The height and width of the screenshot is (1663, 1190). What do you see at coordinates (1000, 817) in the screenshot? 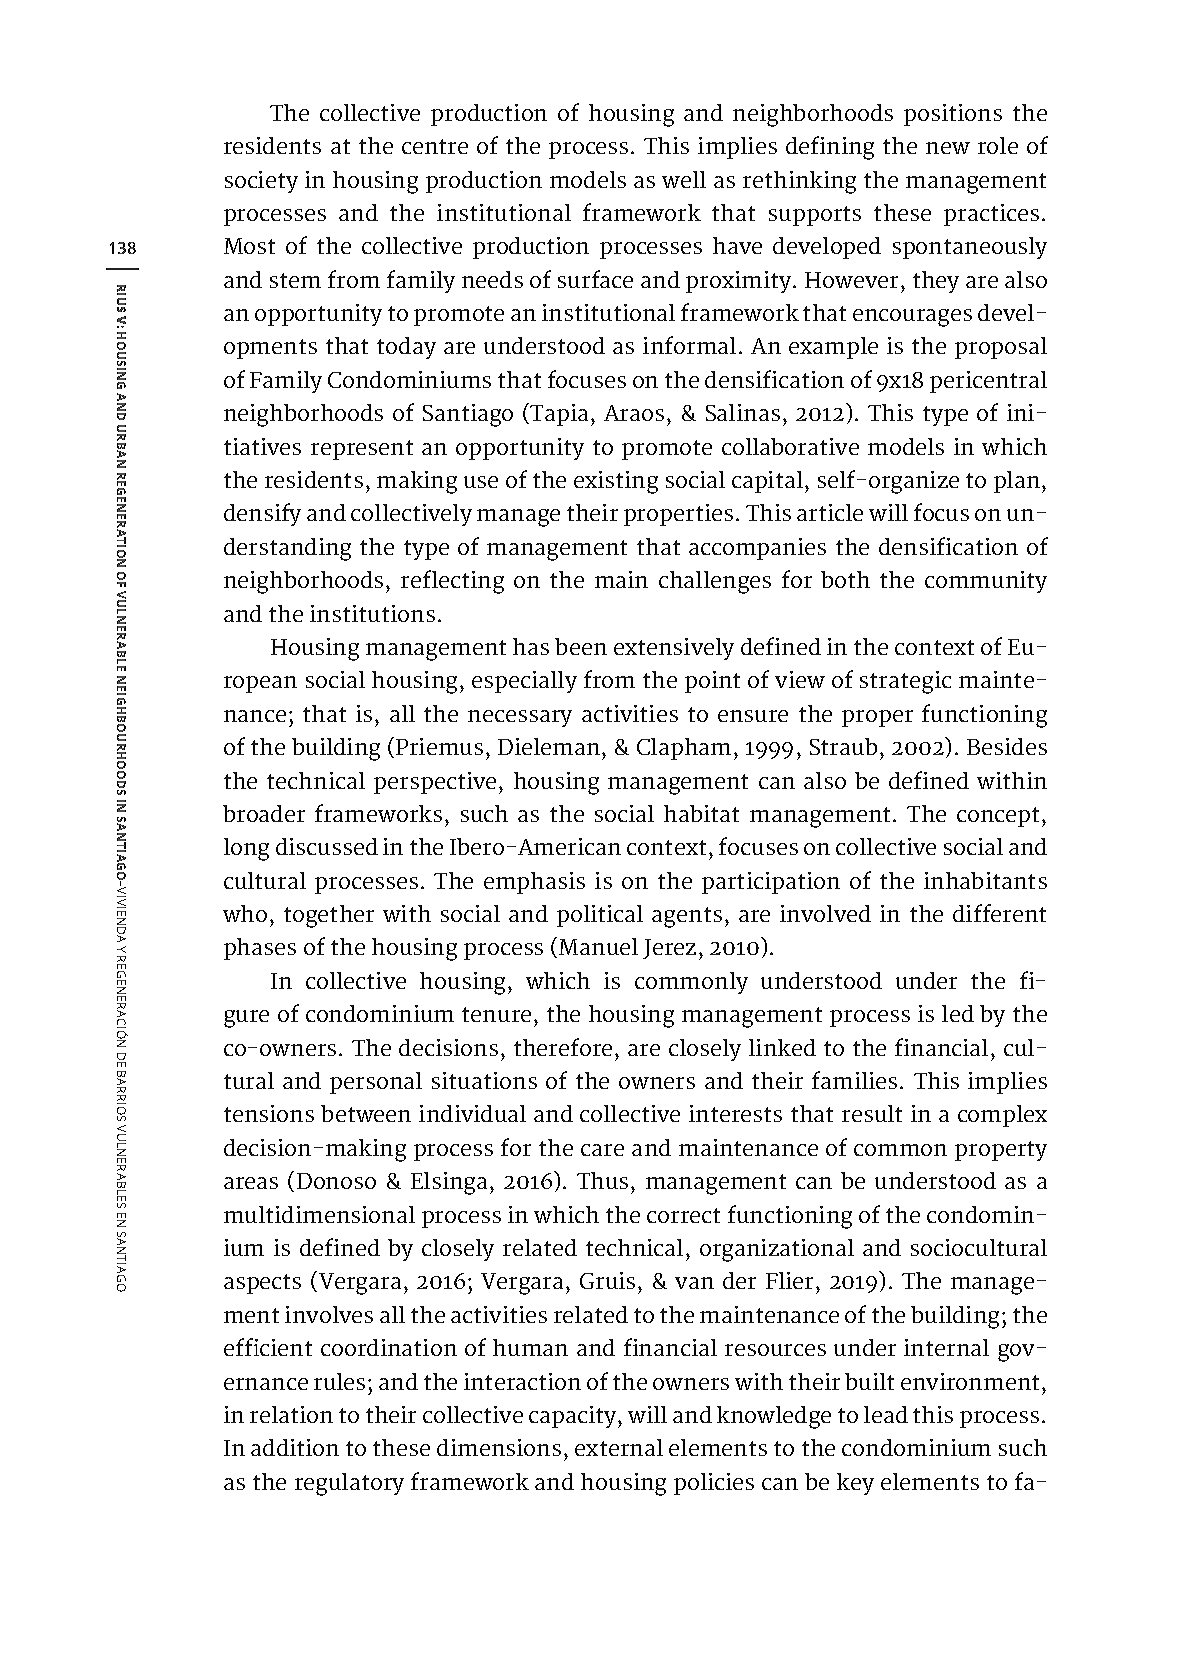
I see `concept` at bounding box center [1000, 817].
